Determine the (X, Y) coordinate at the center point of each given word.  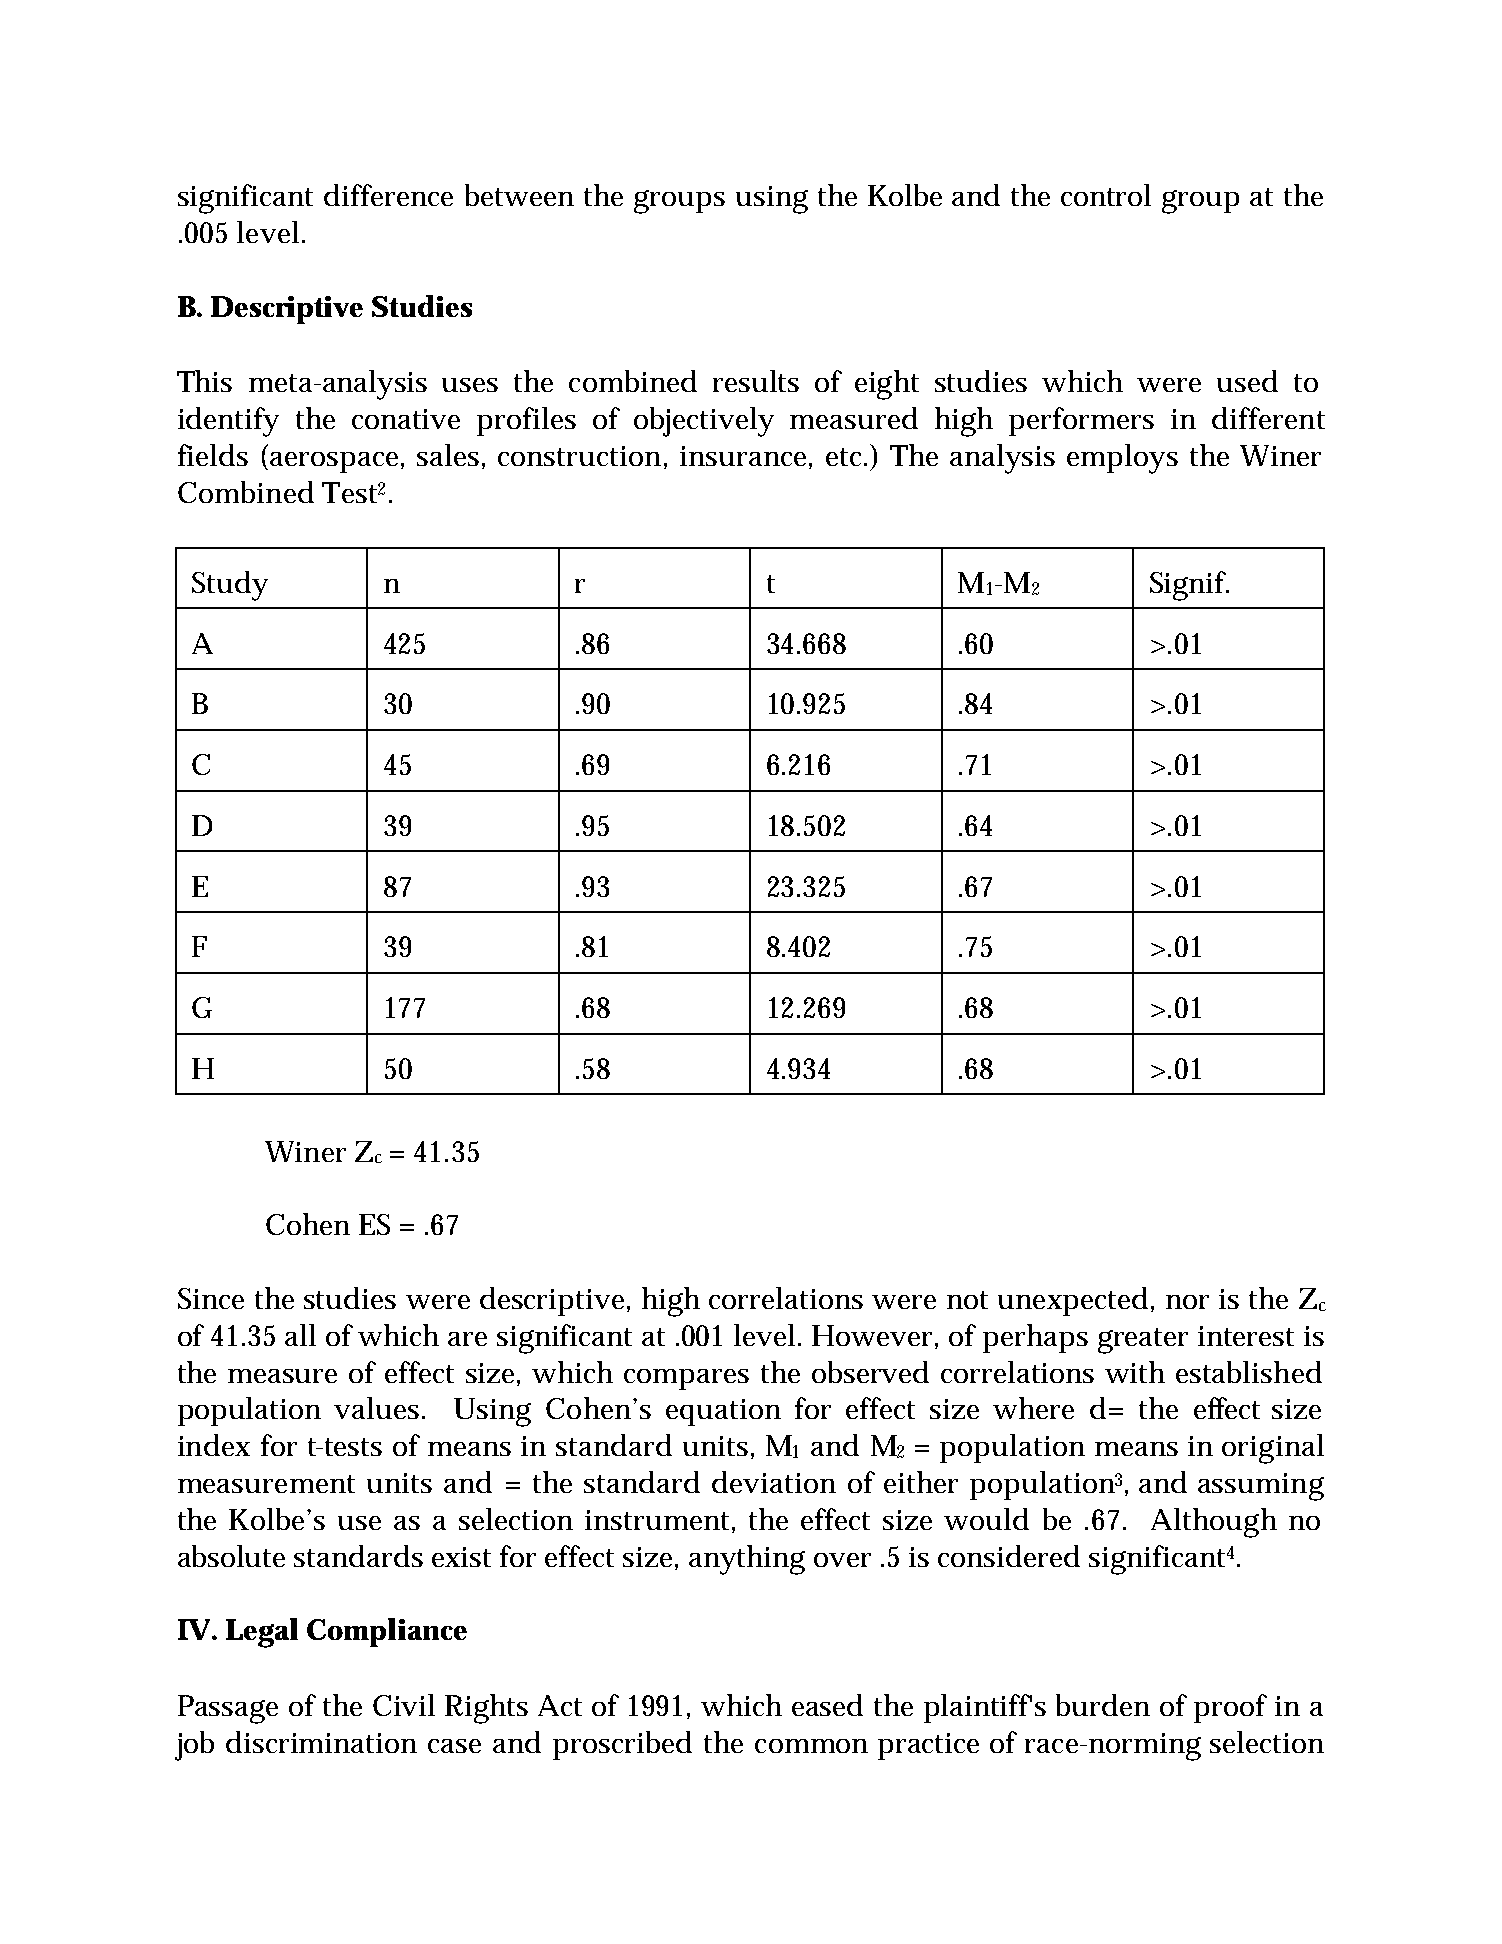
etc (846, 457)
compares (686, 1379)
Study (230, 586)
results (756, 381)
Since (211, 1298)
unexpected (1073, 1301)
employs (1122, 459)
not (967, 1300)
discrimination (321, 1742)
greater (1143, 1341)
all (300, 1335)
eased (827, 1705)
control (1106, 195)
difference (388, 195)
